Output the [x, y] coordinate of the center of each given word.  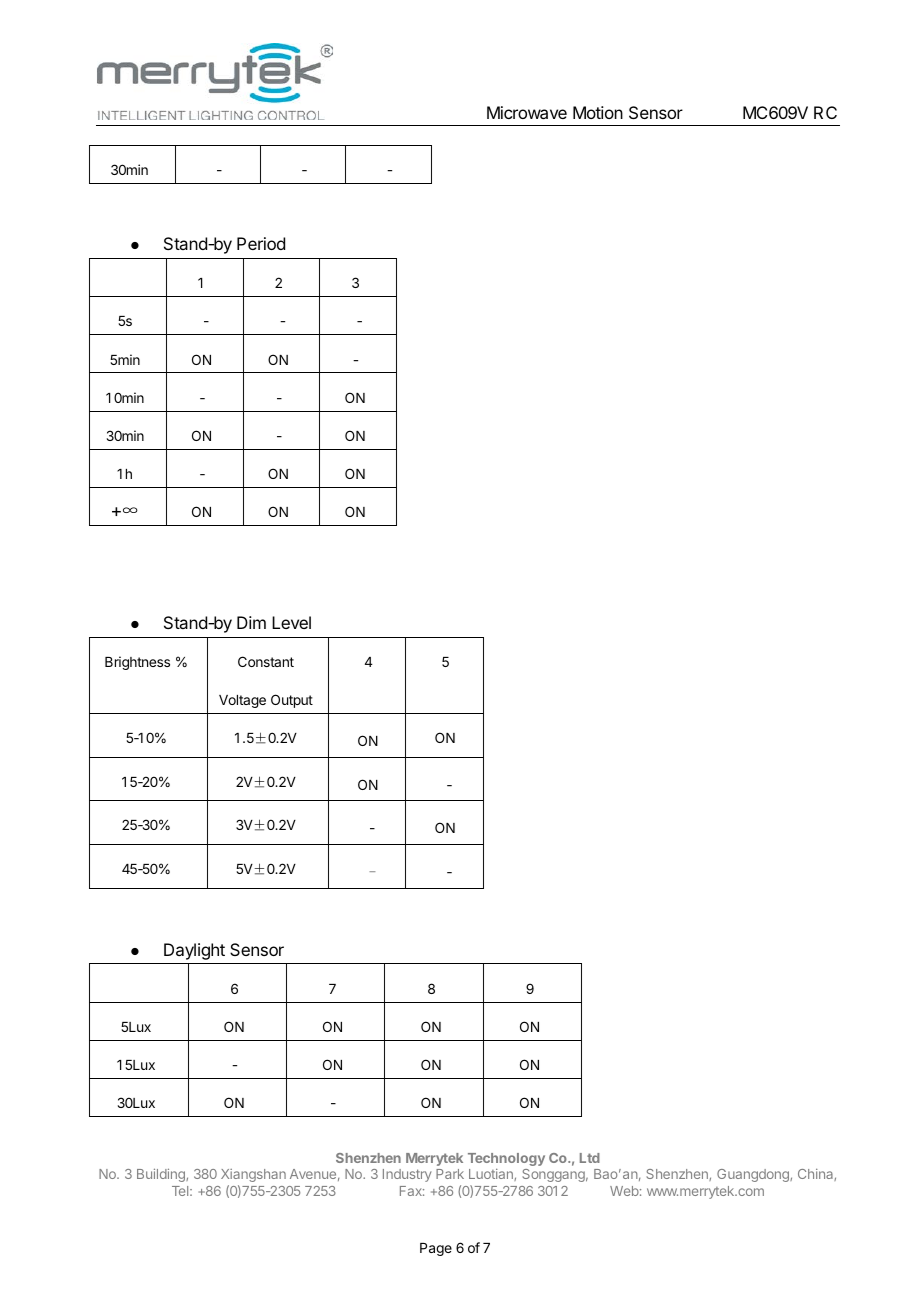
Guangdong [754, 1175]
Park [450, 1174]
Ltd [590, 1158]
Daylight [194, 951]
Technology [506, 1159]
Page [436, 1249]
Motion [598, 112]
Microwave [527, 112]
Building [162, 1175]
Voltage [242, 701]
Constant [266, 661]
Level [291, 622]
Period [261, 243]
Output [292, 701]
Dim [251, 622]
